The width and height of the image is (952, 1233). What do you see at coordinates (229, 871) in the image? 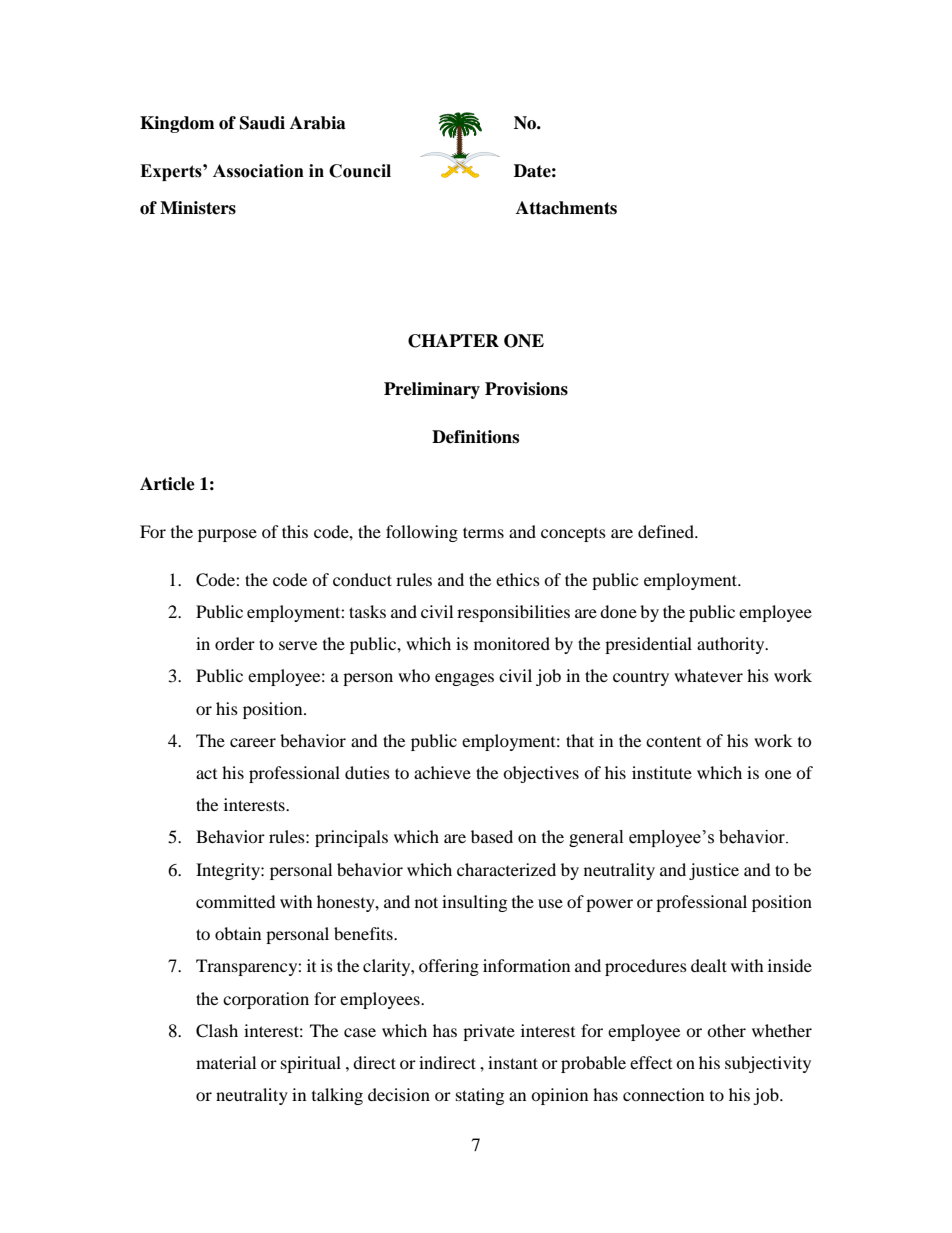
I see `Integrity` at bounding box center [229, 871].
